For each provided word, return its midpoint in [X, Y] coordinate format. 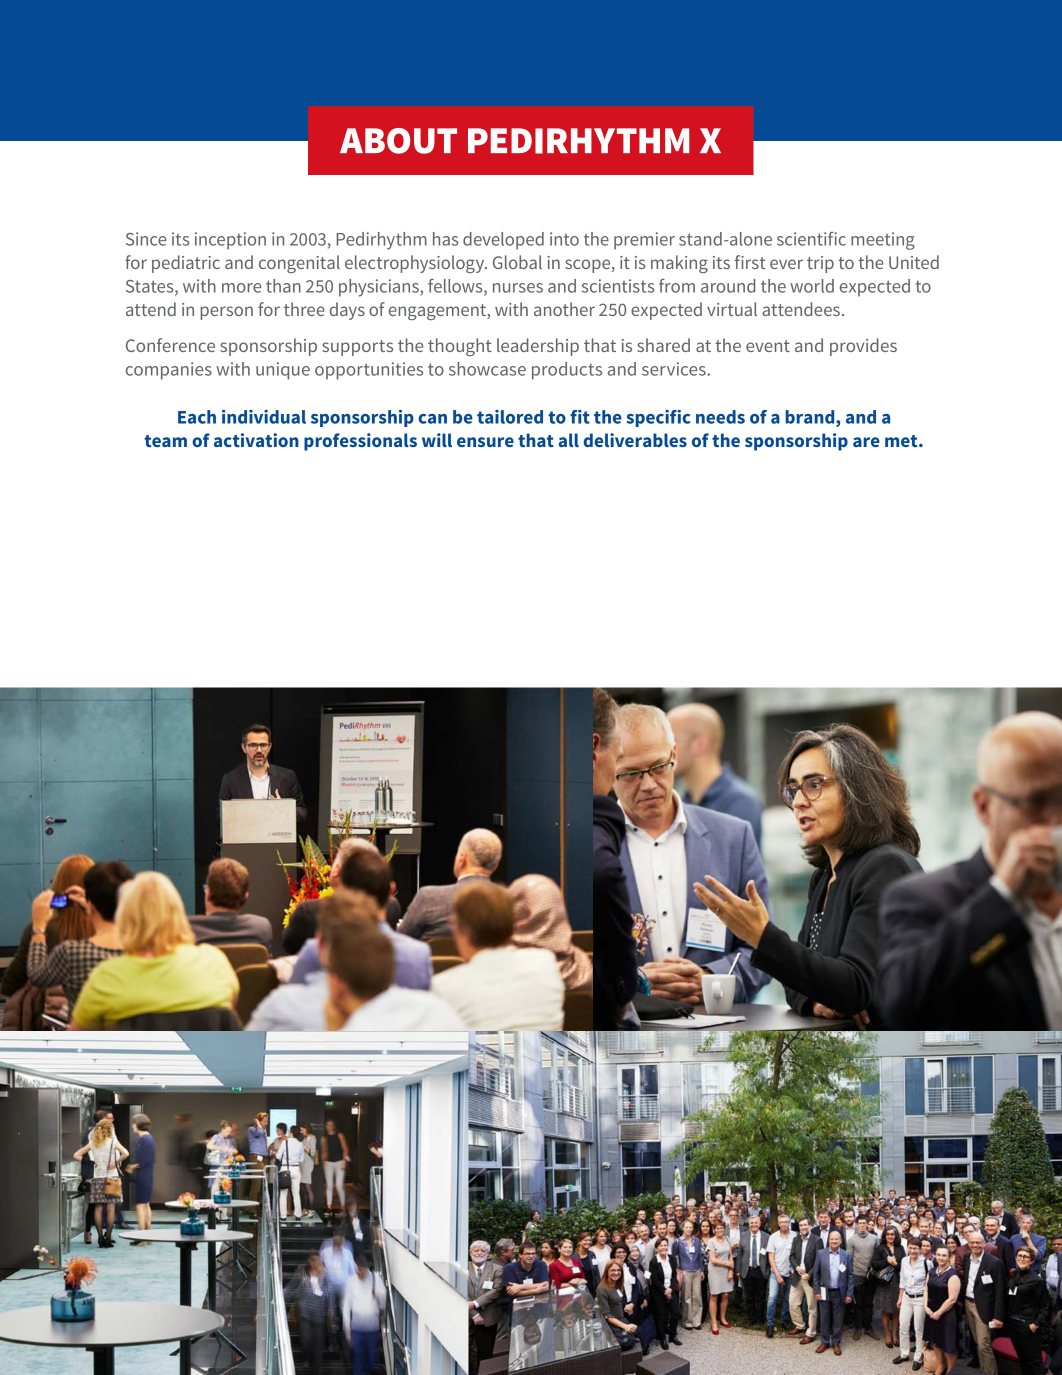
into [564, 239]
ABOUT [398, 141]
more [242, 288]
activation [256, 440]
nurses [518, 288]
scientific [811, 239]
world [812, 286]
